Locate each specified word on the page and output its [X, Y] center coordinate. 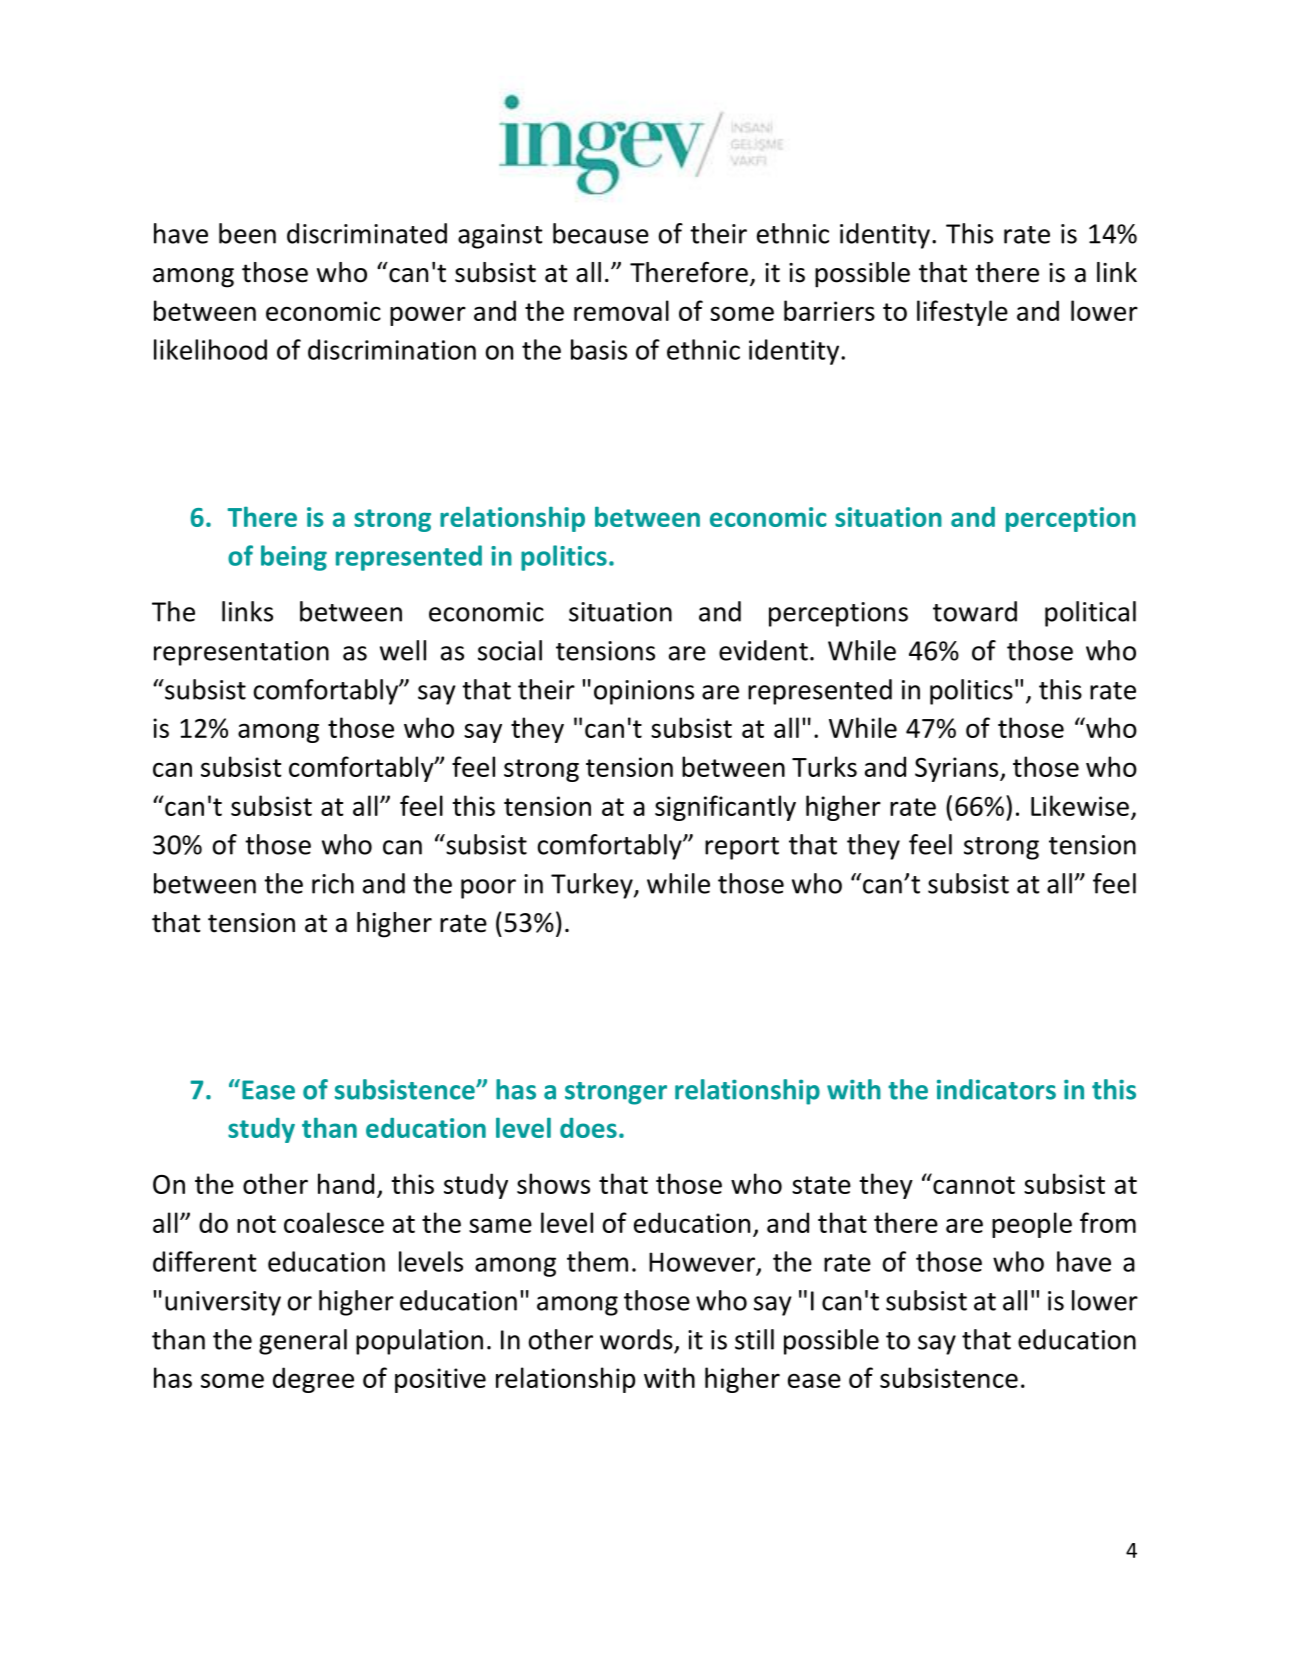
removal [621, 310]
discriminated [367, 233]
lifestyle [962, 313]
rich [333, 883]
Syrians [958, 769]
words [636, 1339]
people [1032, 1225]
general [303, 1342]
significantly [725, 808]
